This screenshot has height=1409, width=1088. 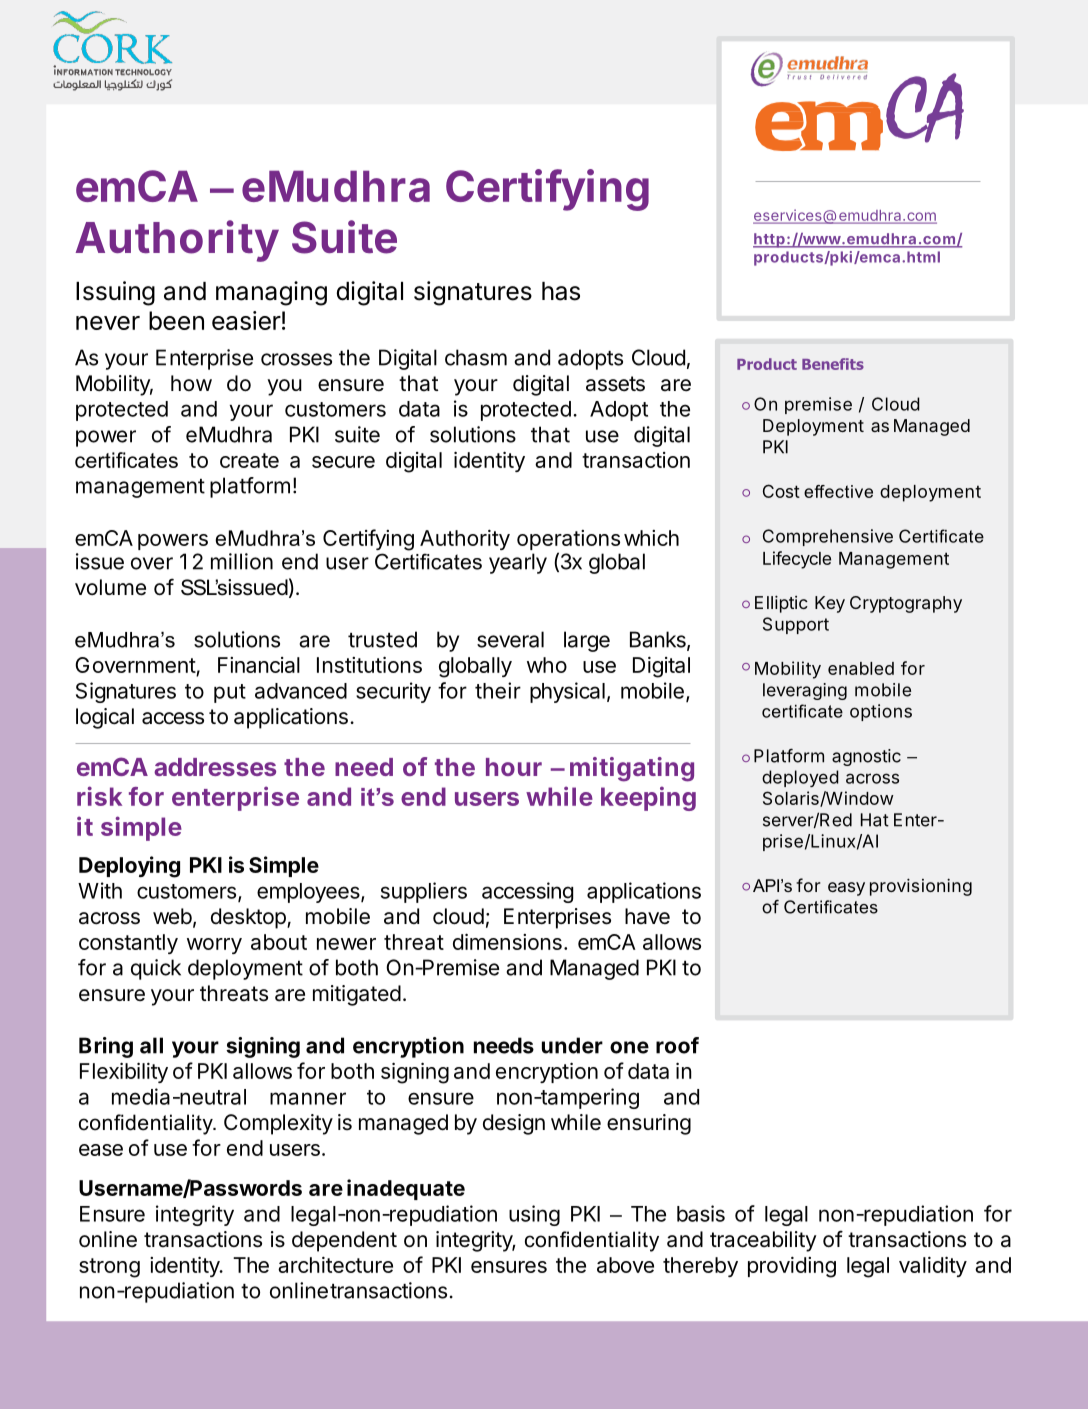 What do you see at coordinates (510, 639) in the screenshot?
I see `several` at bounding box center [510, 639].
